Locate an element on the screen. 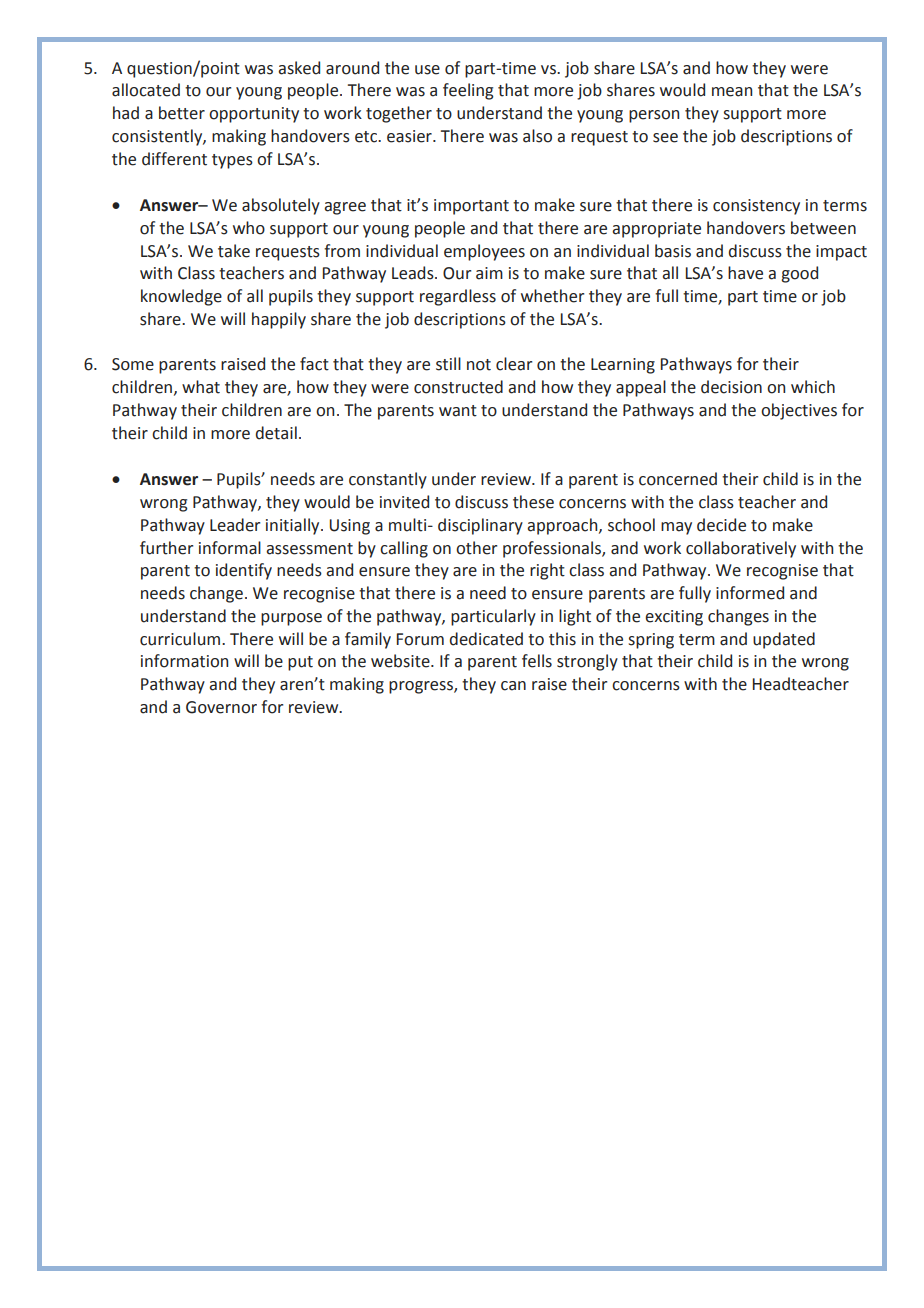 The width and height of the screenshot is (924, 1308). better is located at coordinates (182, 113).
